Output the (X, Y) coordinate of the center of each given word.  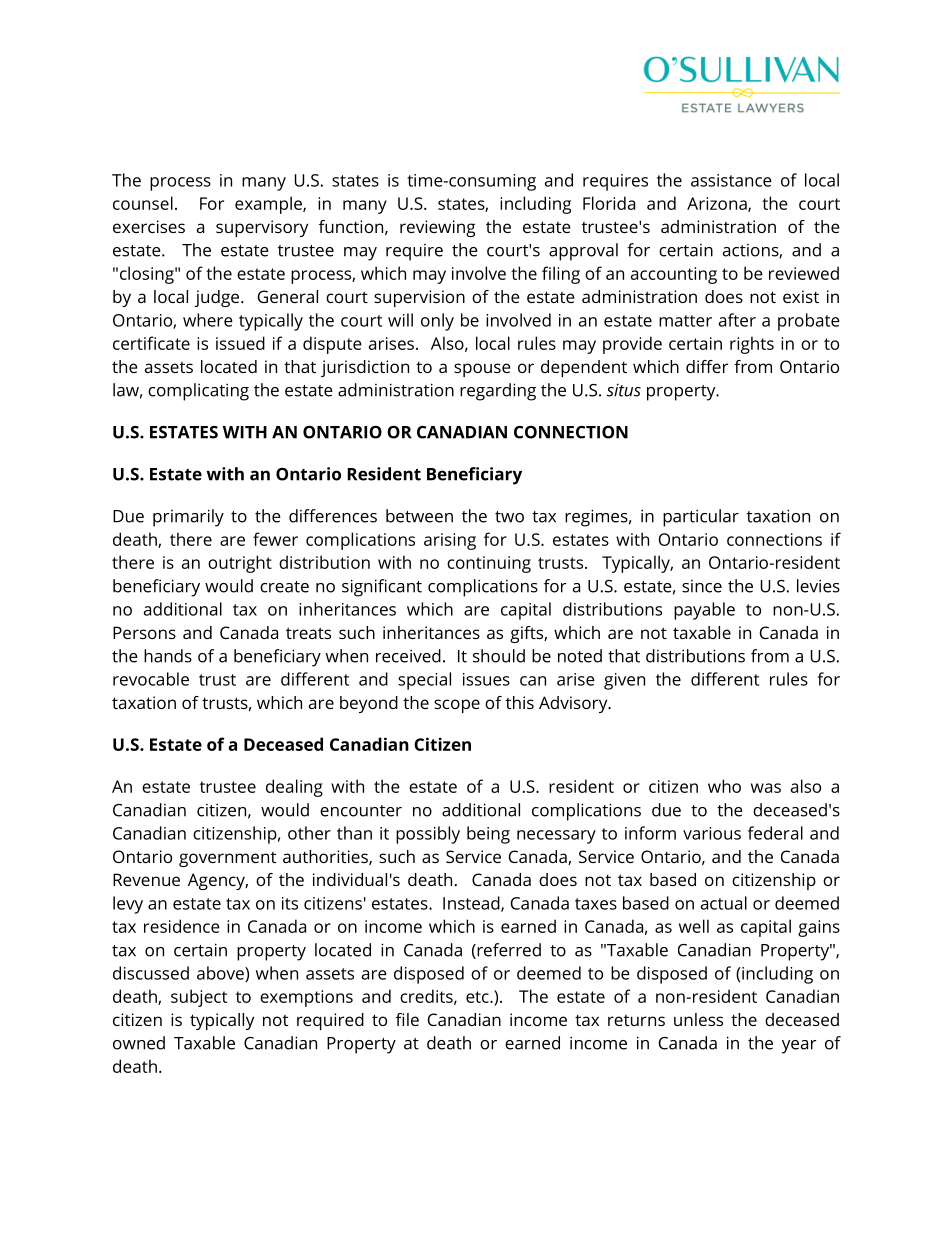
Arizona (718, 204)
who (724, 786)
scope (457, 706)
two (509, 517)
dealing (294, 788)
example (269, 205)
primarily (188, 518)
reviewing (437, 228)
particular (701, 518)
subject (199, 998)
